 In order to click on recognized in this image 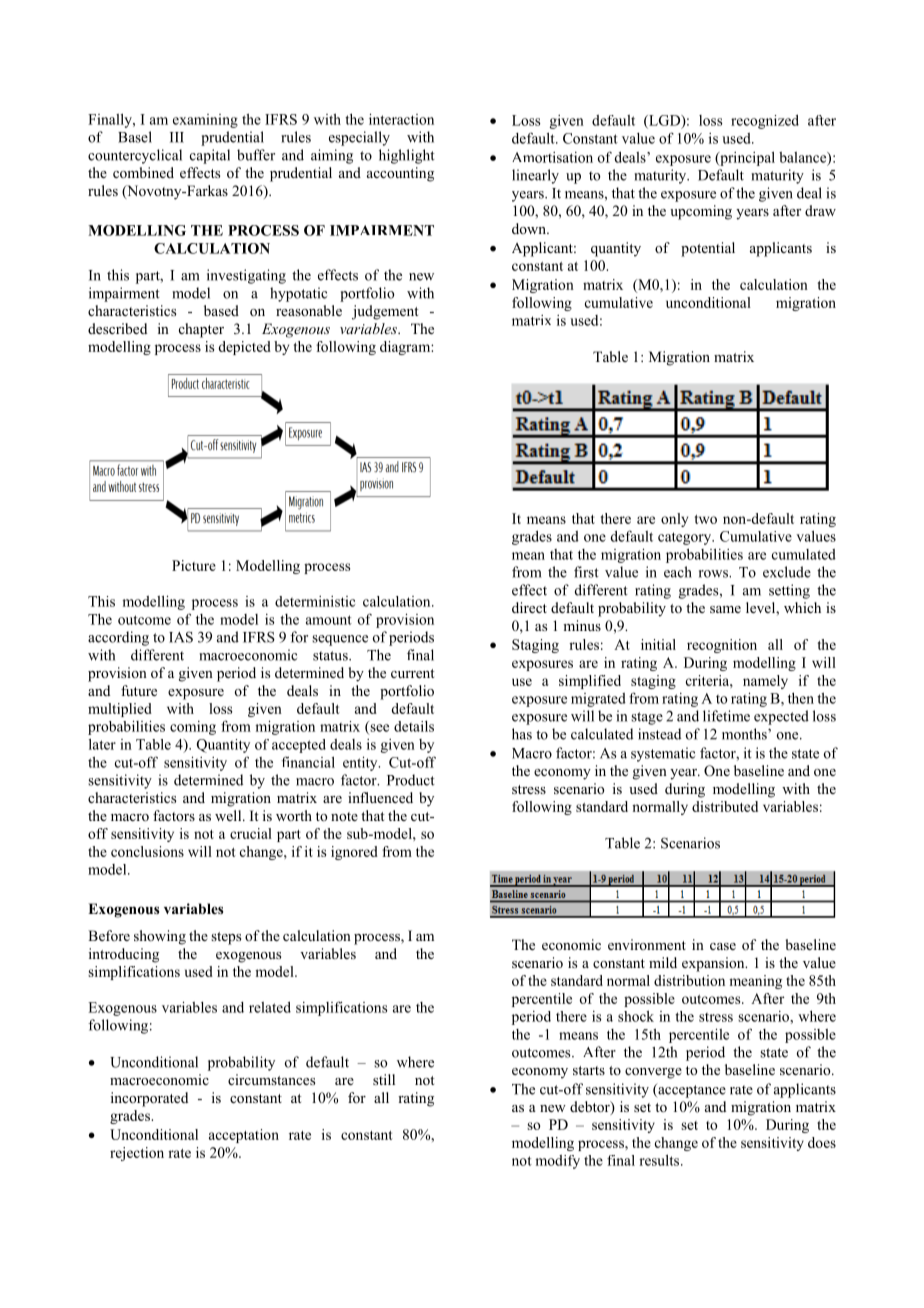, I will do `click(765, 121)`.
